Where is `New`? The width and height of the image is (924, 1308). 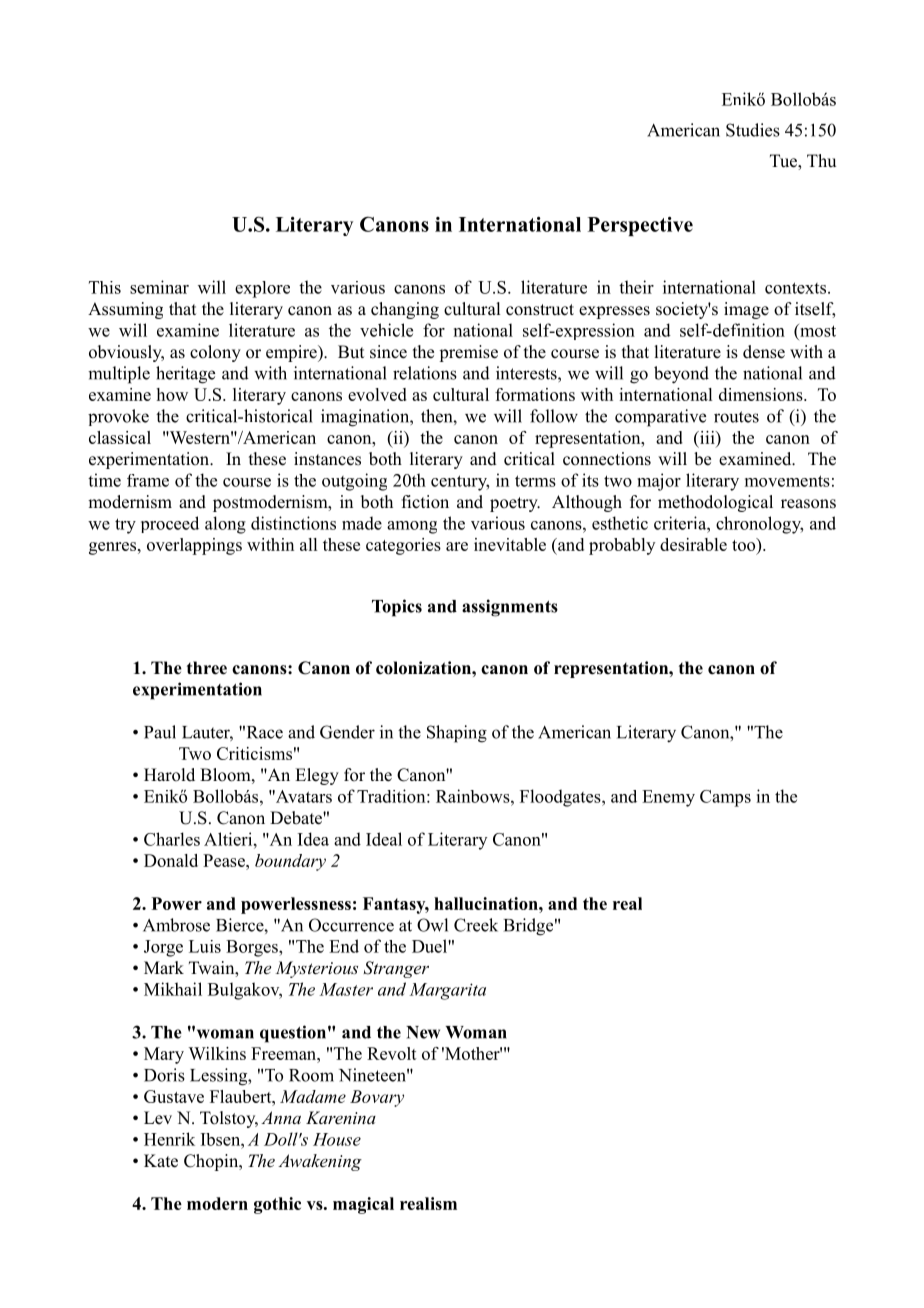 New is located at coordinates (423, 1032).
